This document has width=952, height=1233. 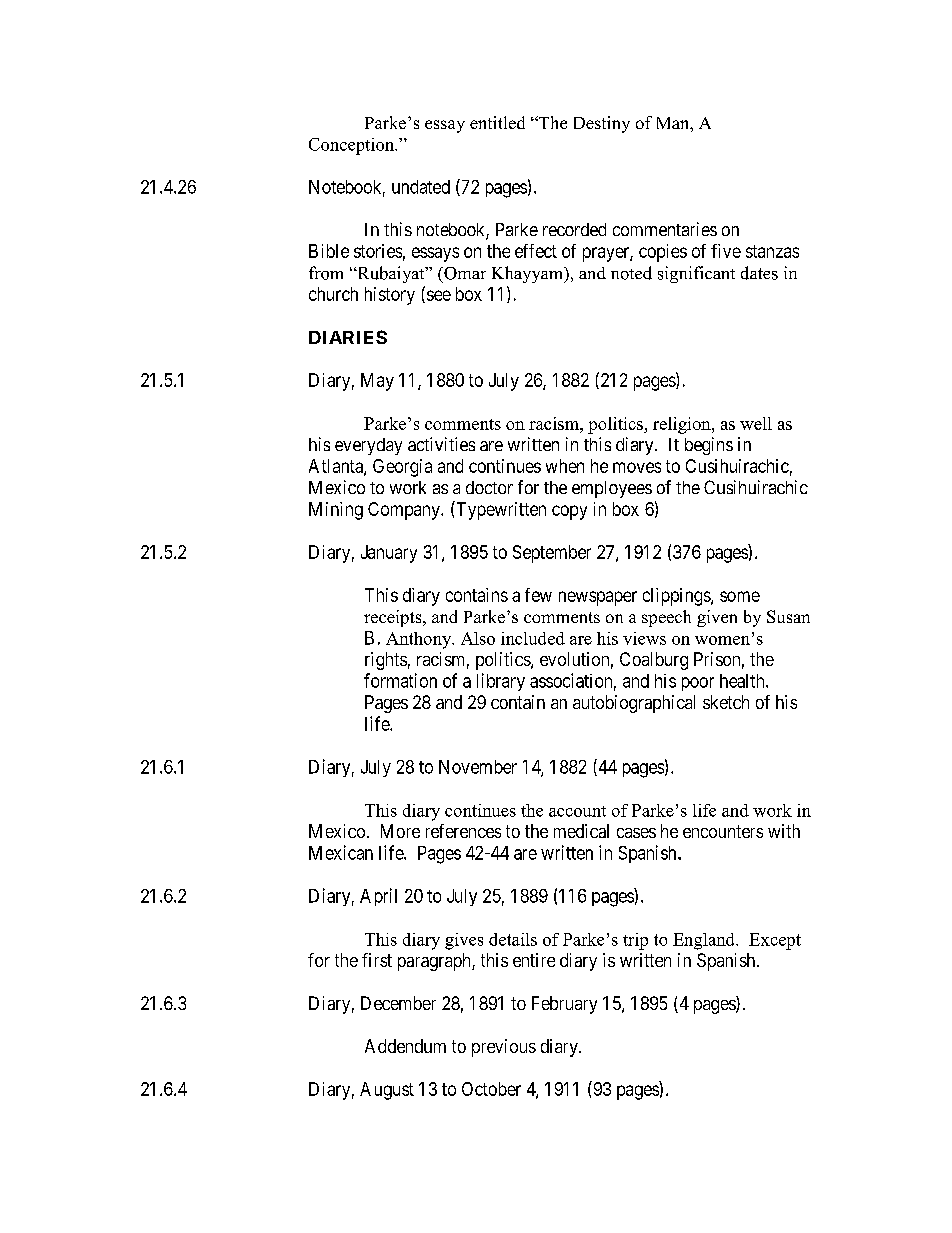 What do you see at coordinates (564, 1005) in the document?
I see `February` at bounding box center [564, 1005].
